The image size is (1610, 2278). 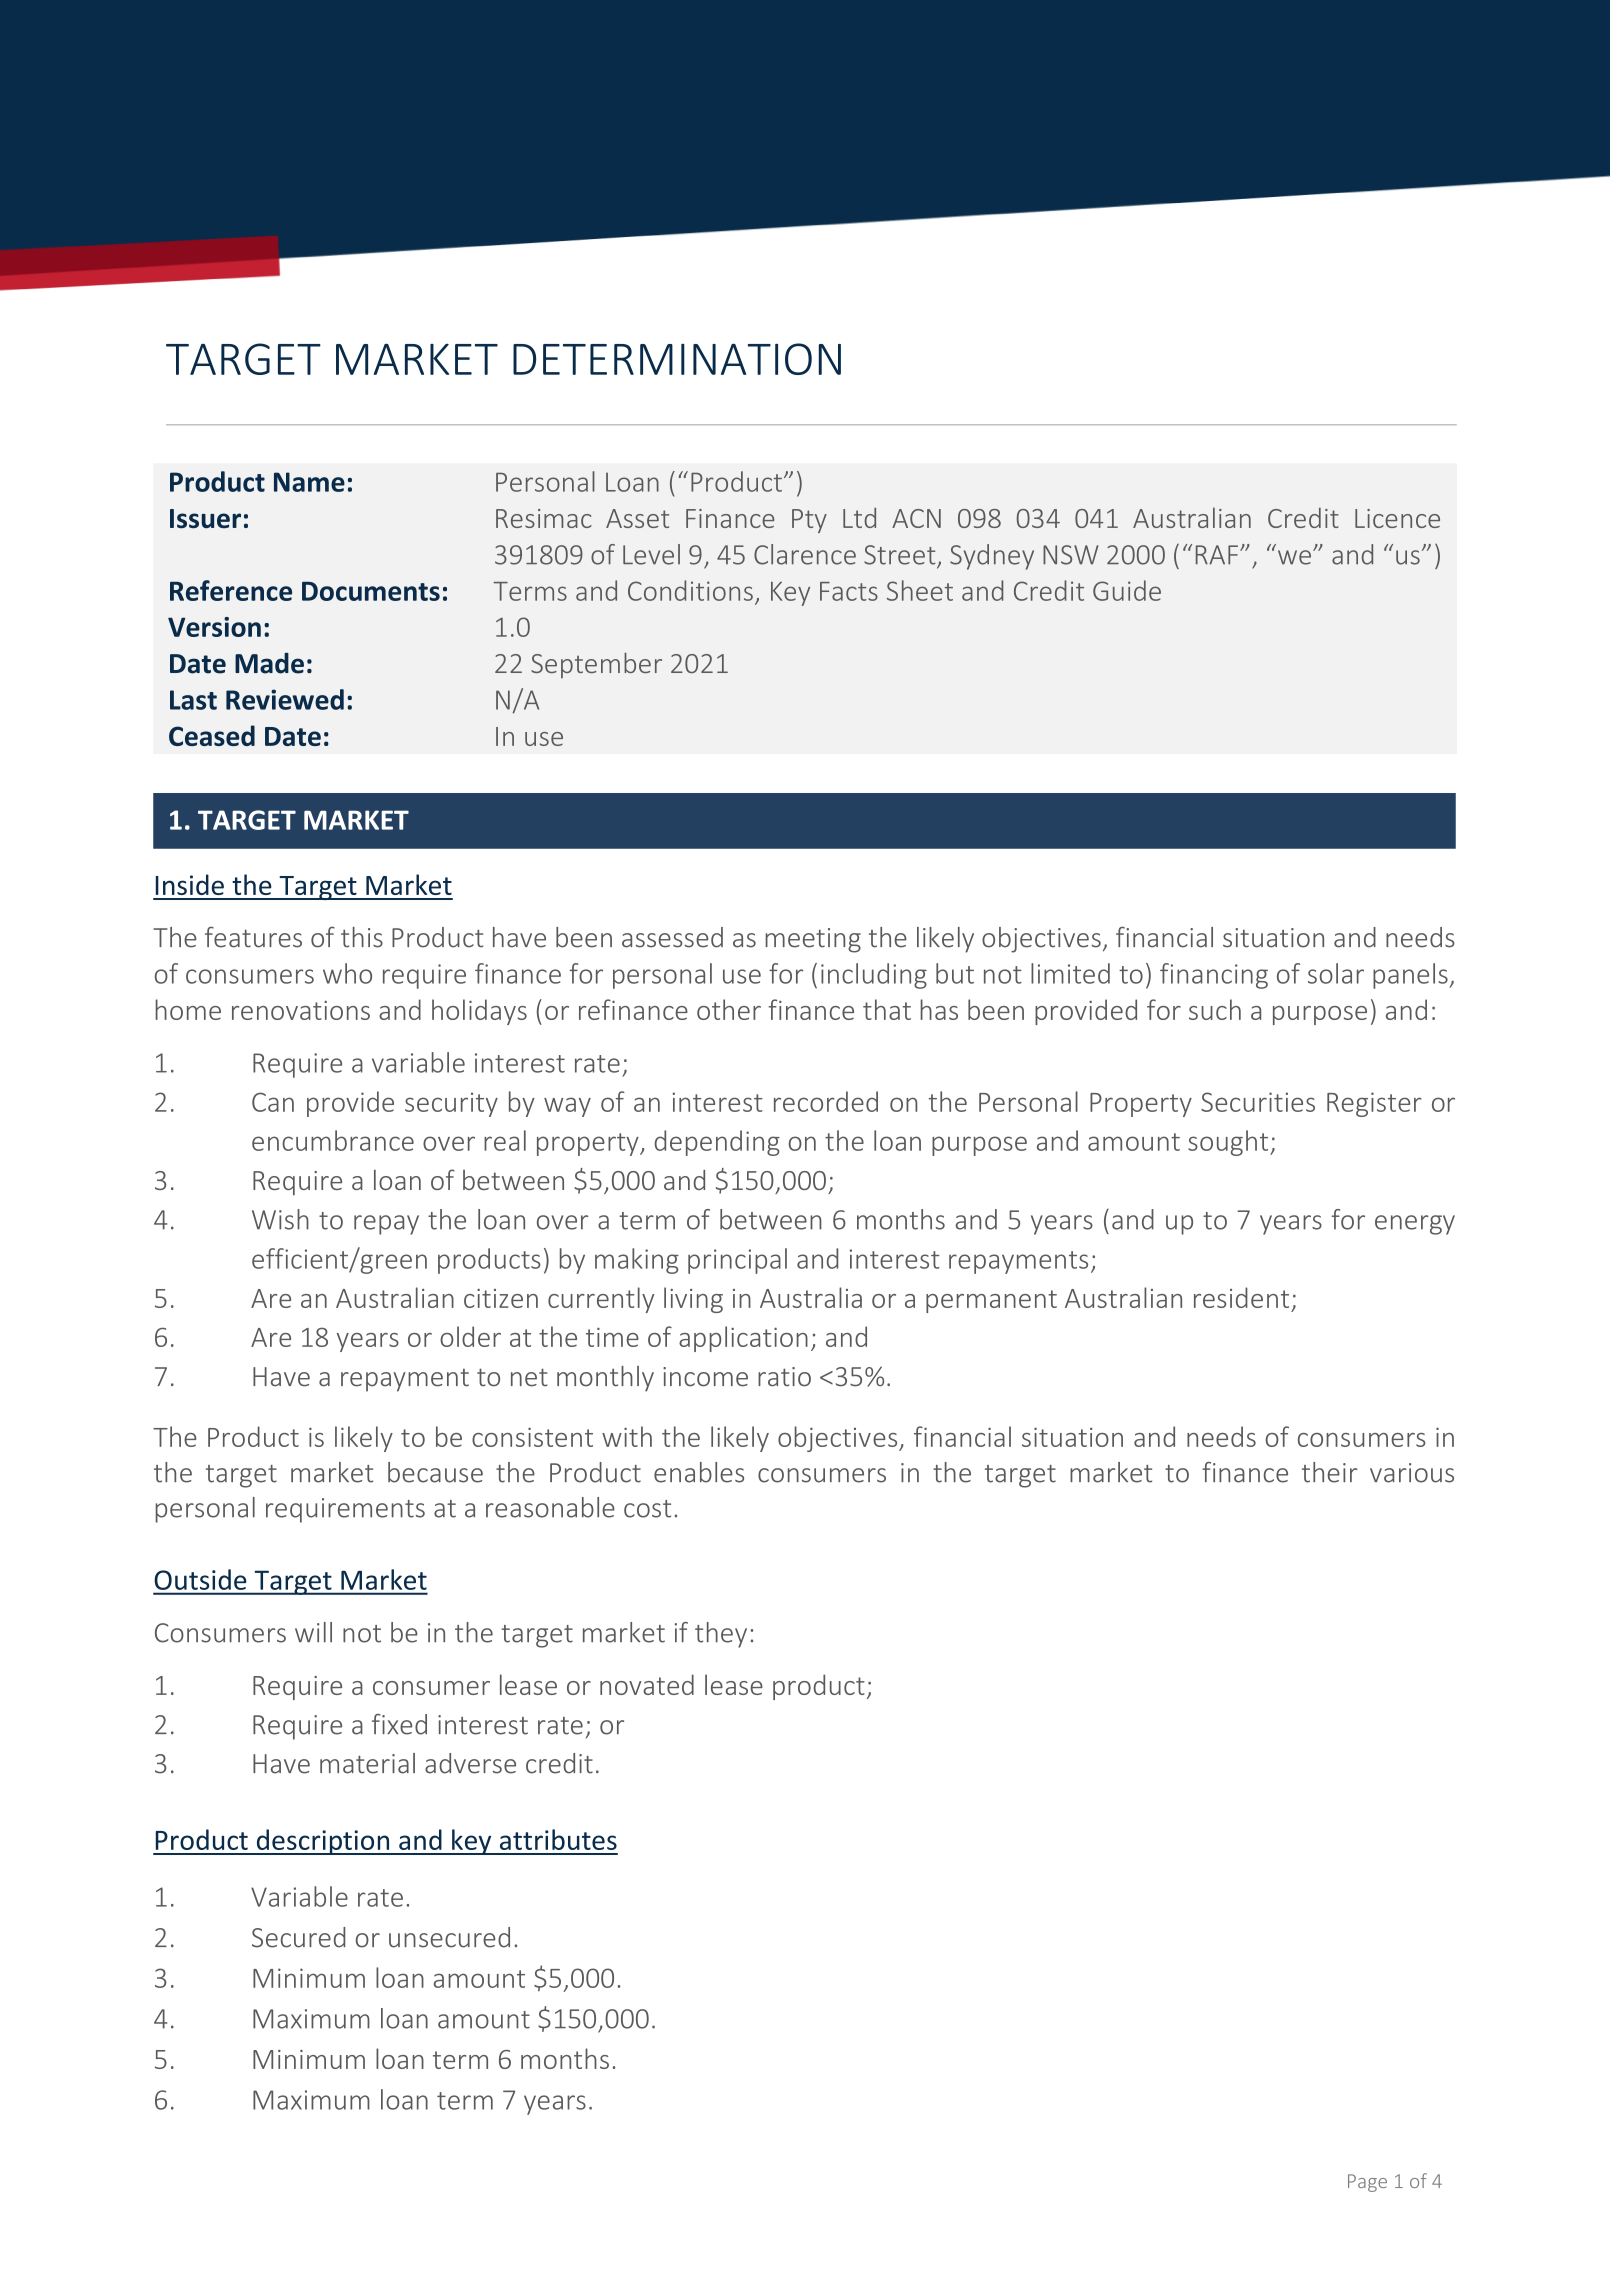 What do you see at coordinates (1217, 555) in the screenshot?
I see `RAF` at bounding box center [1217, 555].
